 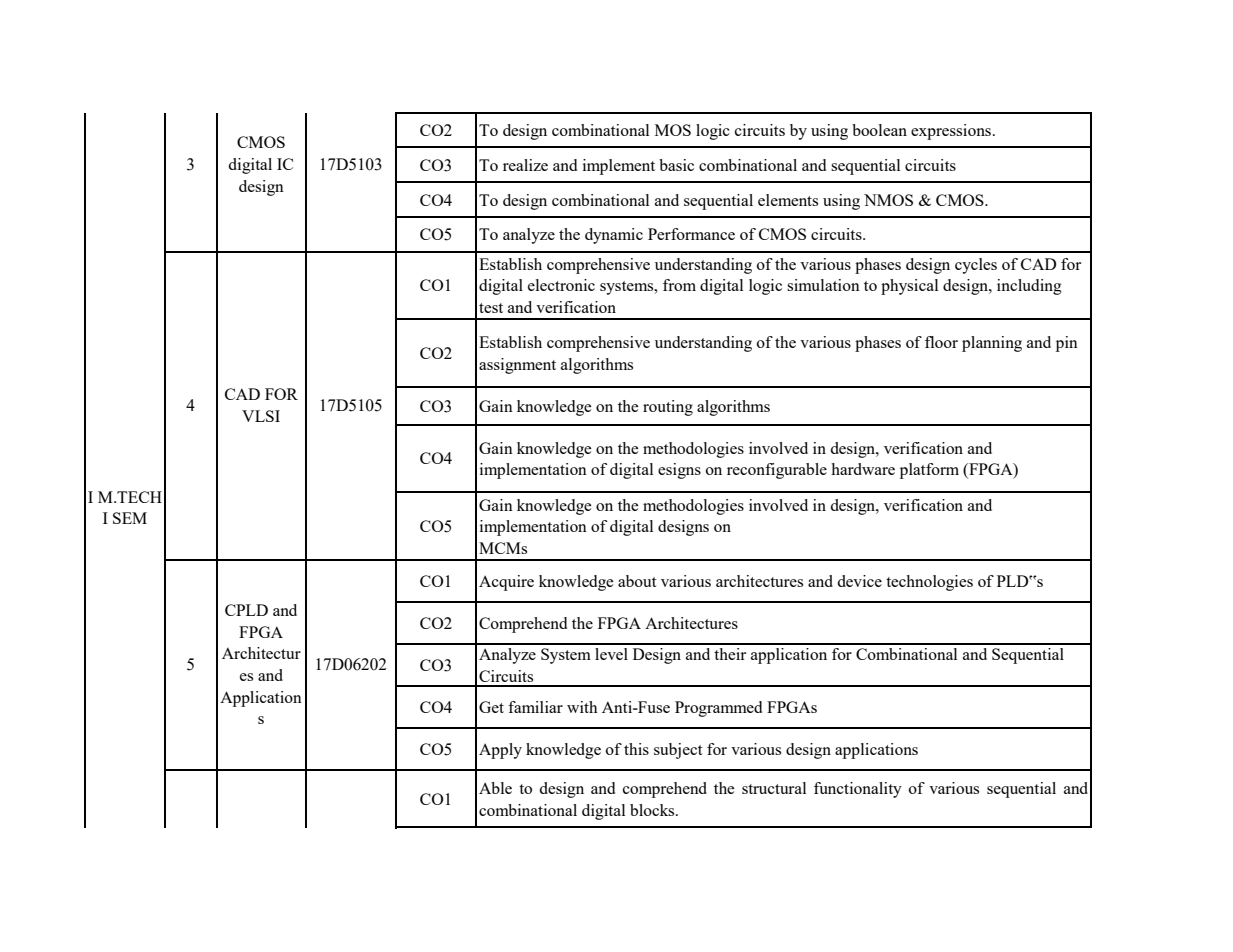 What do you see at coordinates (525, 165) in the screenshot?
I see `realize` at bounding box center [525, 165].
